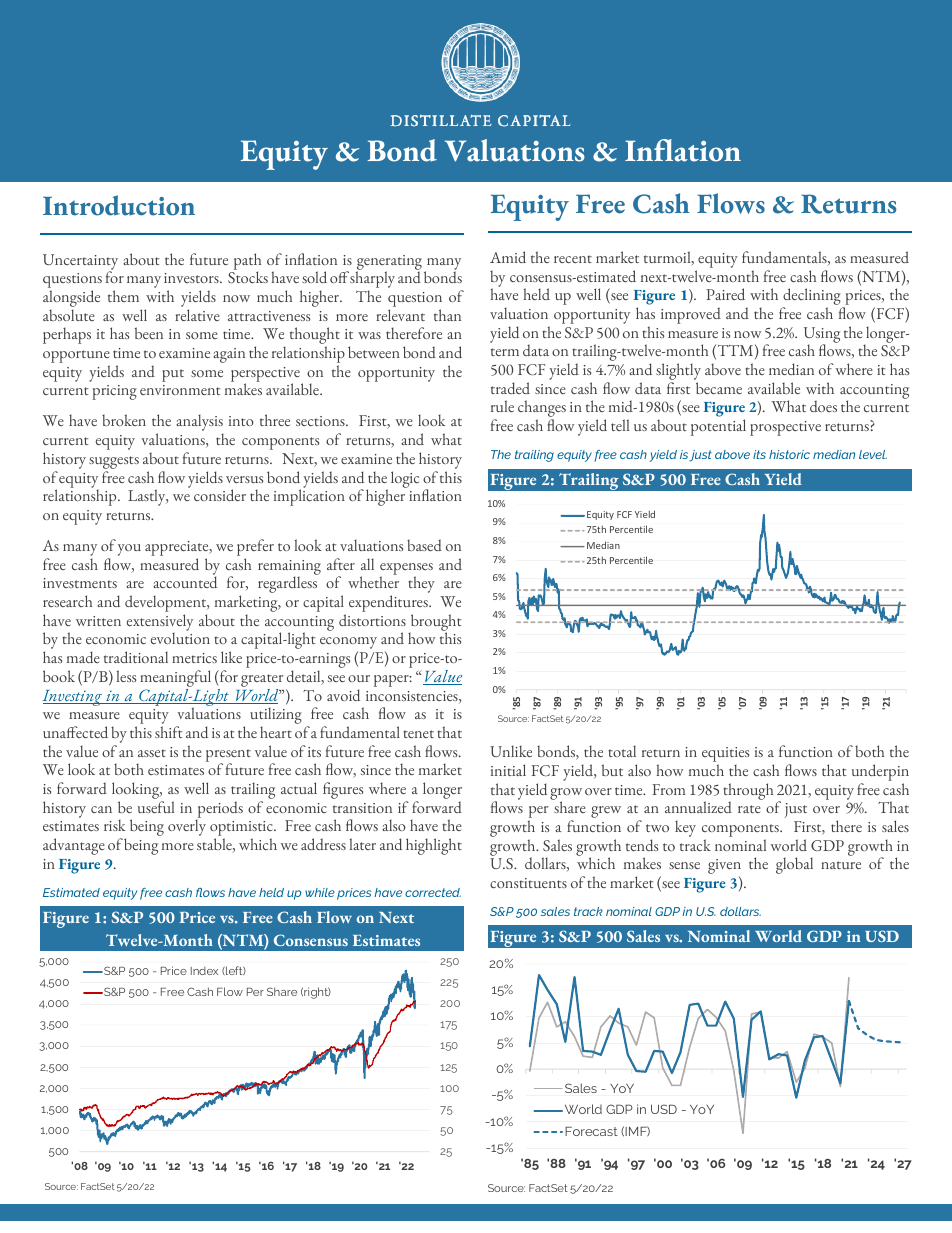  I want to click on brought, so click(435, 624).
